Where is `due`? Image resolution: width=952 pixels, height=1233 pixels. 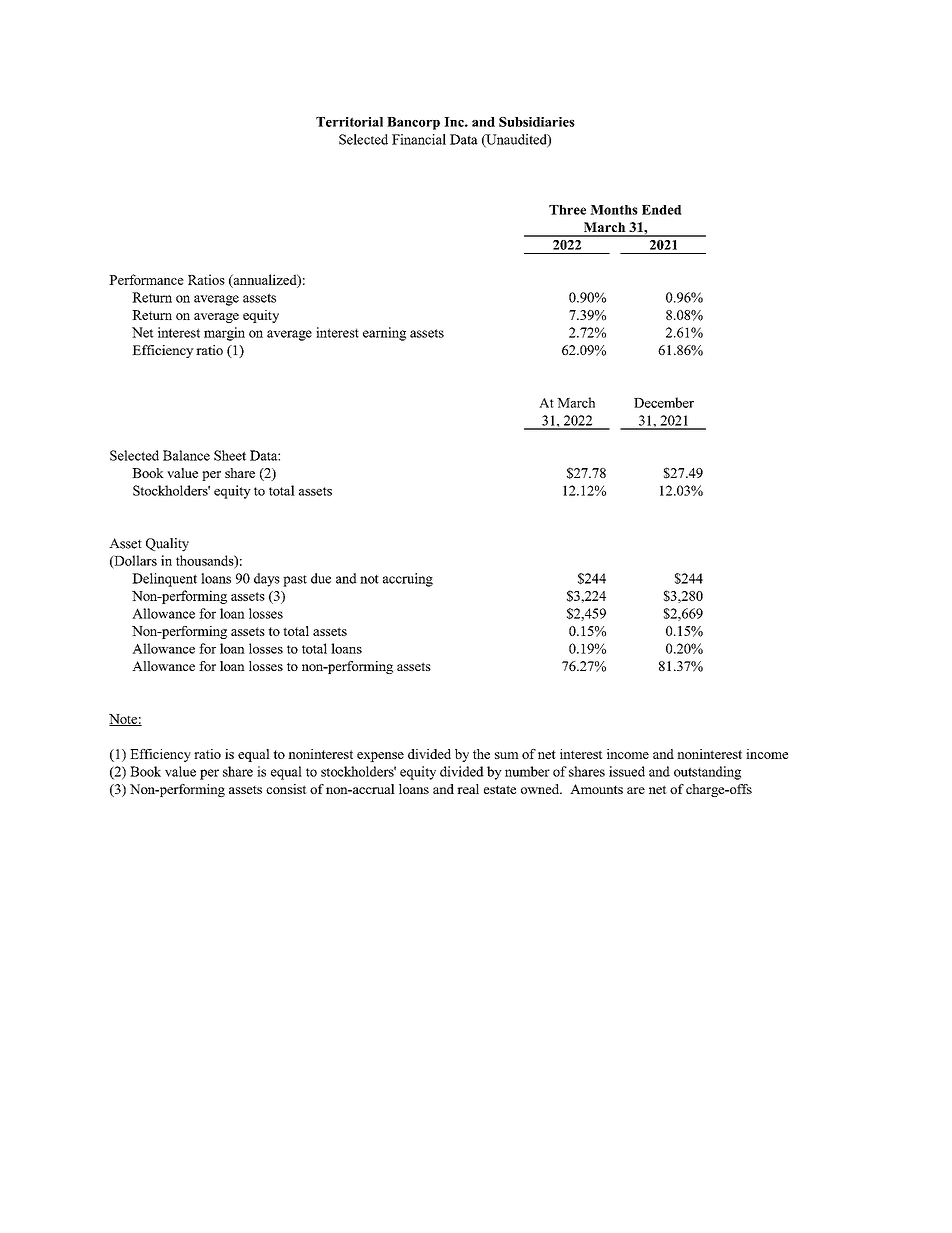 due is located at coordinates (321, 578).
